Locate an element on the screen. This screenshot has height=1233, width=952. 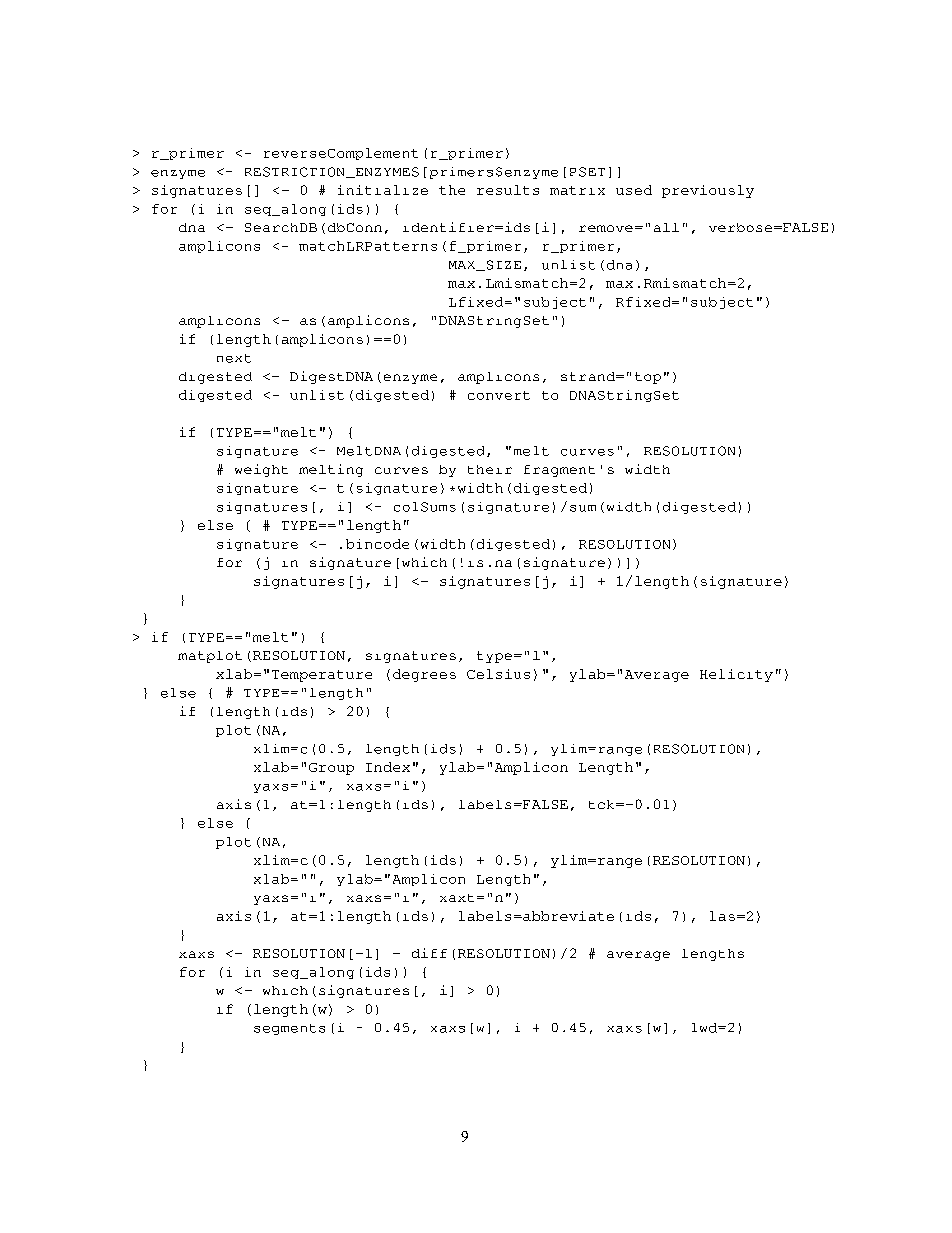
initialize is located at coordinates (383, 190).
